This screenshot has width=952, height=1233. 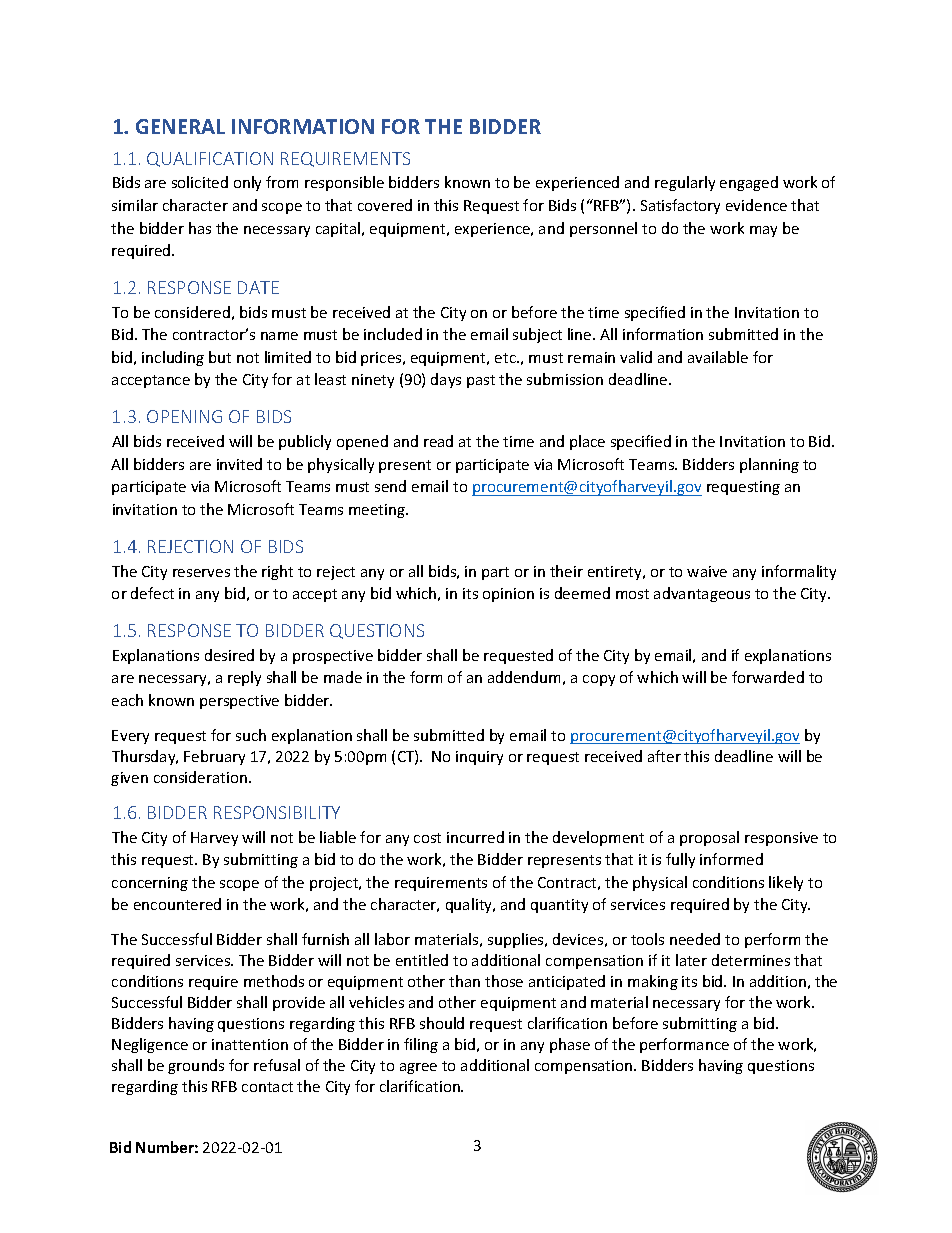 I want to click on reserves, so click(x=201, y=573).
